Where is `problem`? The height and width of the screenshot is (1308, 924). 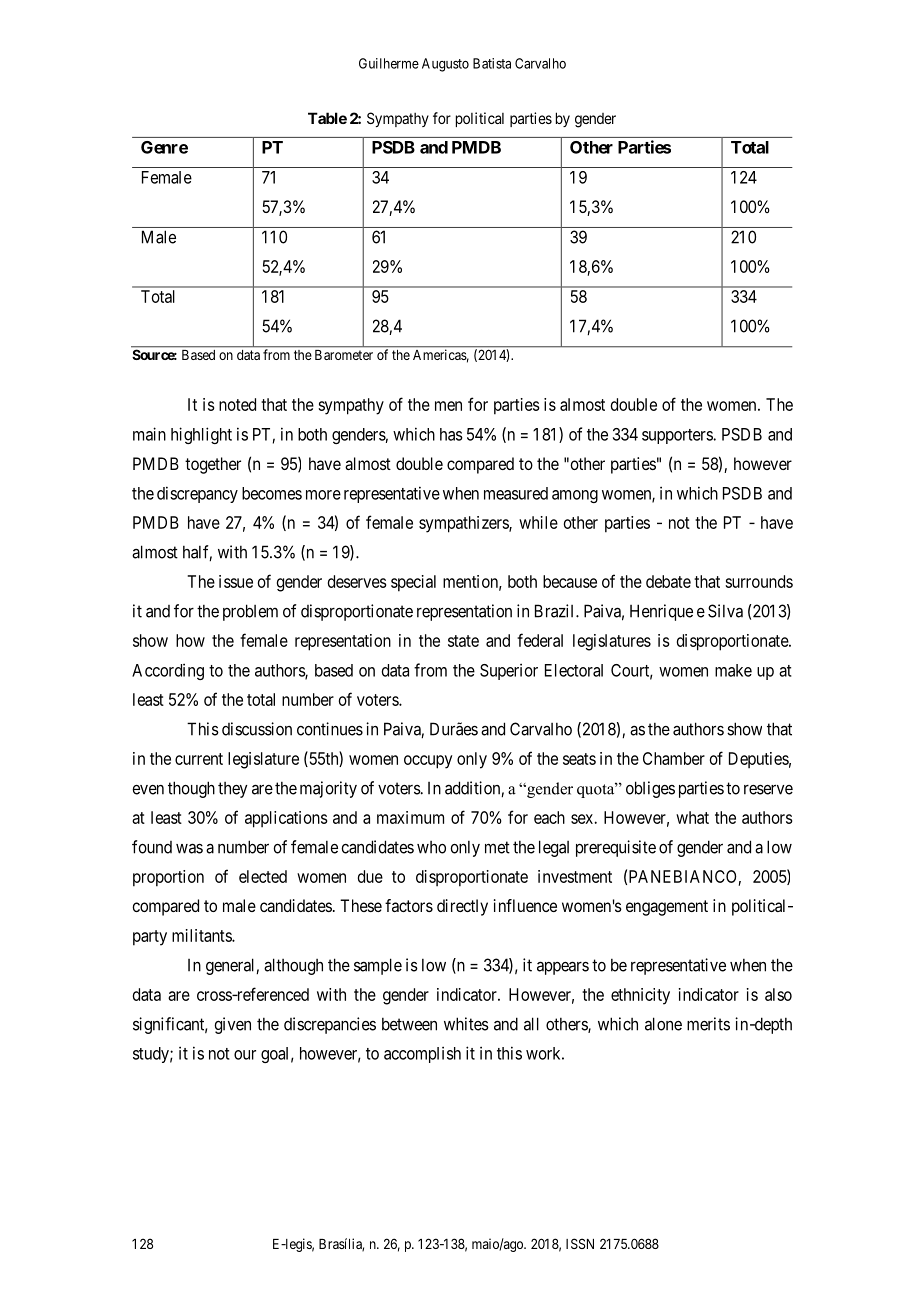 problem is located at coordinates (250, 612).
